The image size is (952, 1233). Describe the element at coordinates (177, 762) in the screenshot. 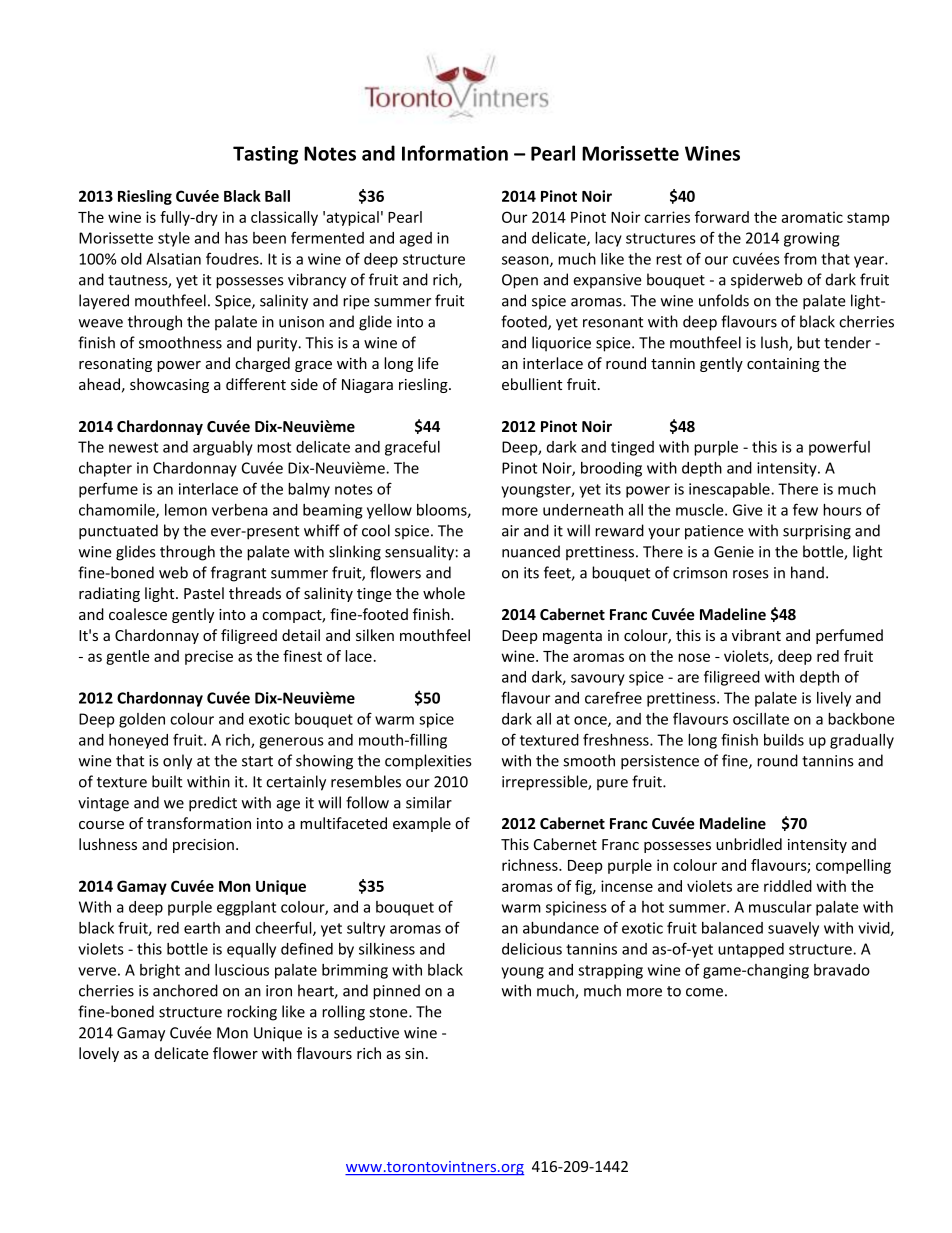

I see `only` at that location.
